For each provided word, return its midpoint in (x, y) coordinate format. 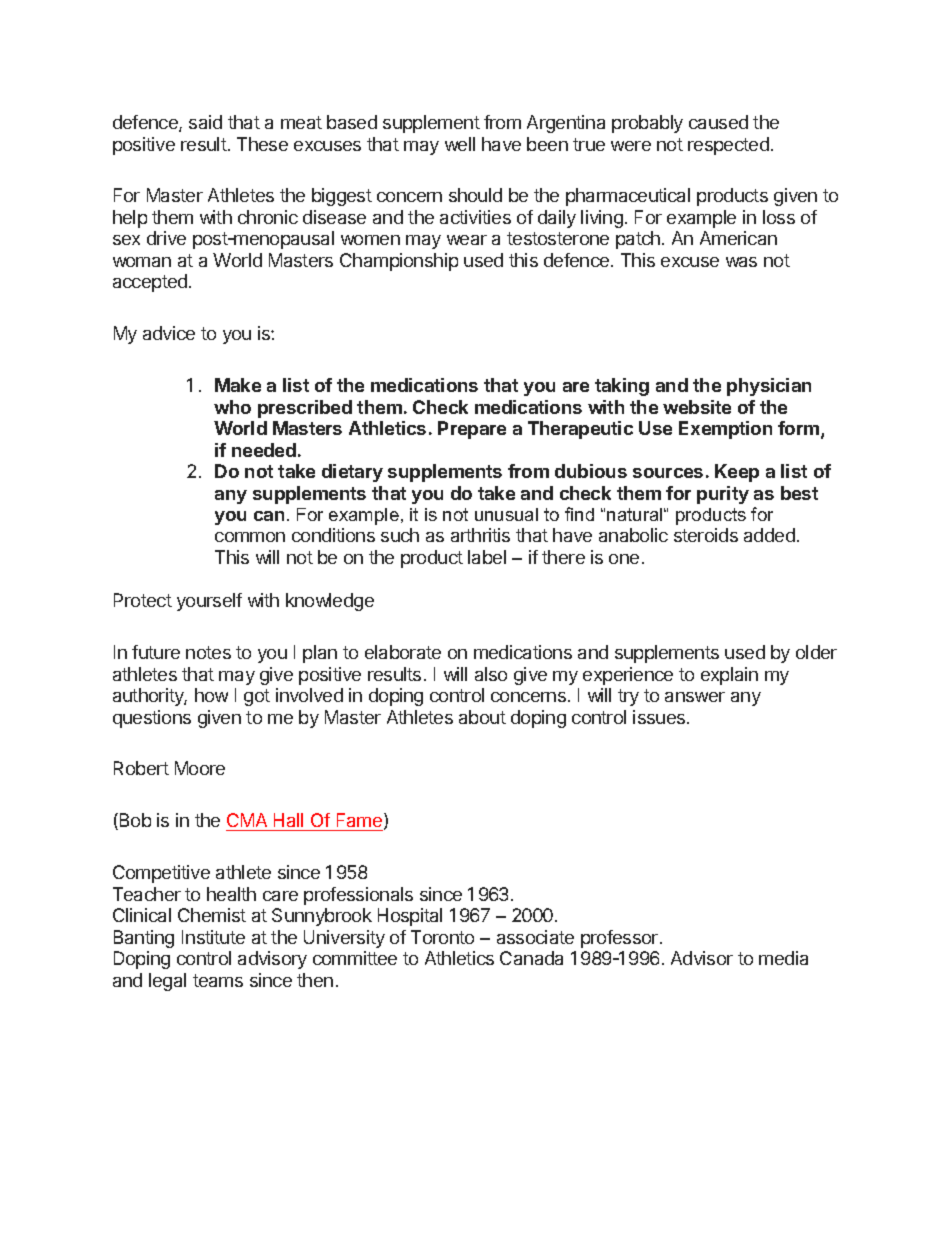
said (205, 122)
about (482, 717)
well (460, 144)
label (487, 557)
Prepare (472, 430)
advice (169, 333)
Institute (213, 937)
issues (660, 717)
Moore (200, 768)
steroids (706, 535)
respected (728, 146)
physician (769, 387)
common (250, 537)
